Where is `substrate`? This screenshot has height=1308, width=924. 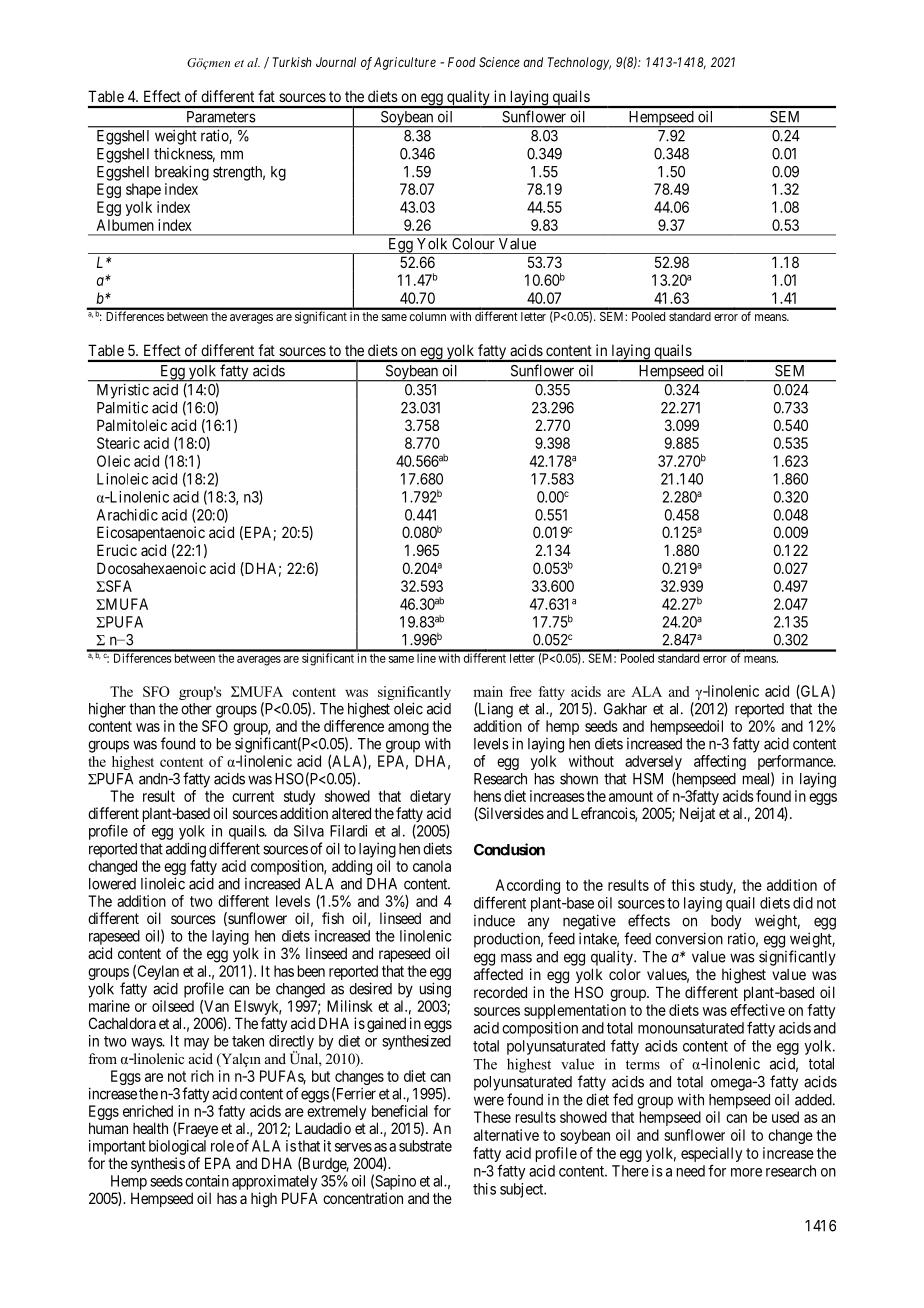 substrate is located at coordinates (425, 1146).
